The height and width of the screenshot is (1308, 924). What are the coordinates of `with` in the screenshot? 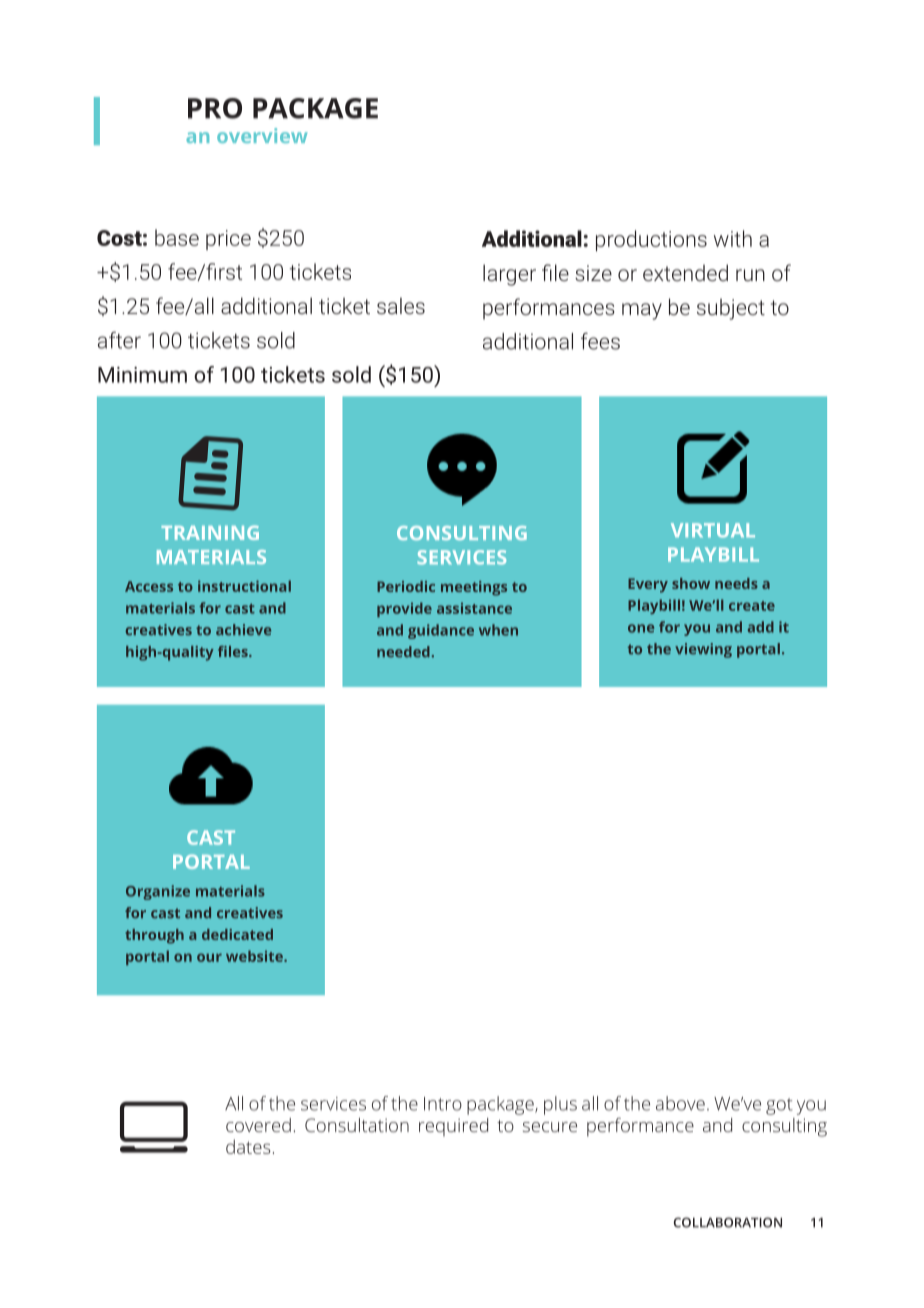 It's located at (733, 238).
